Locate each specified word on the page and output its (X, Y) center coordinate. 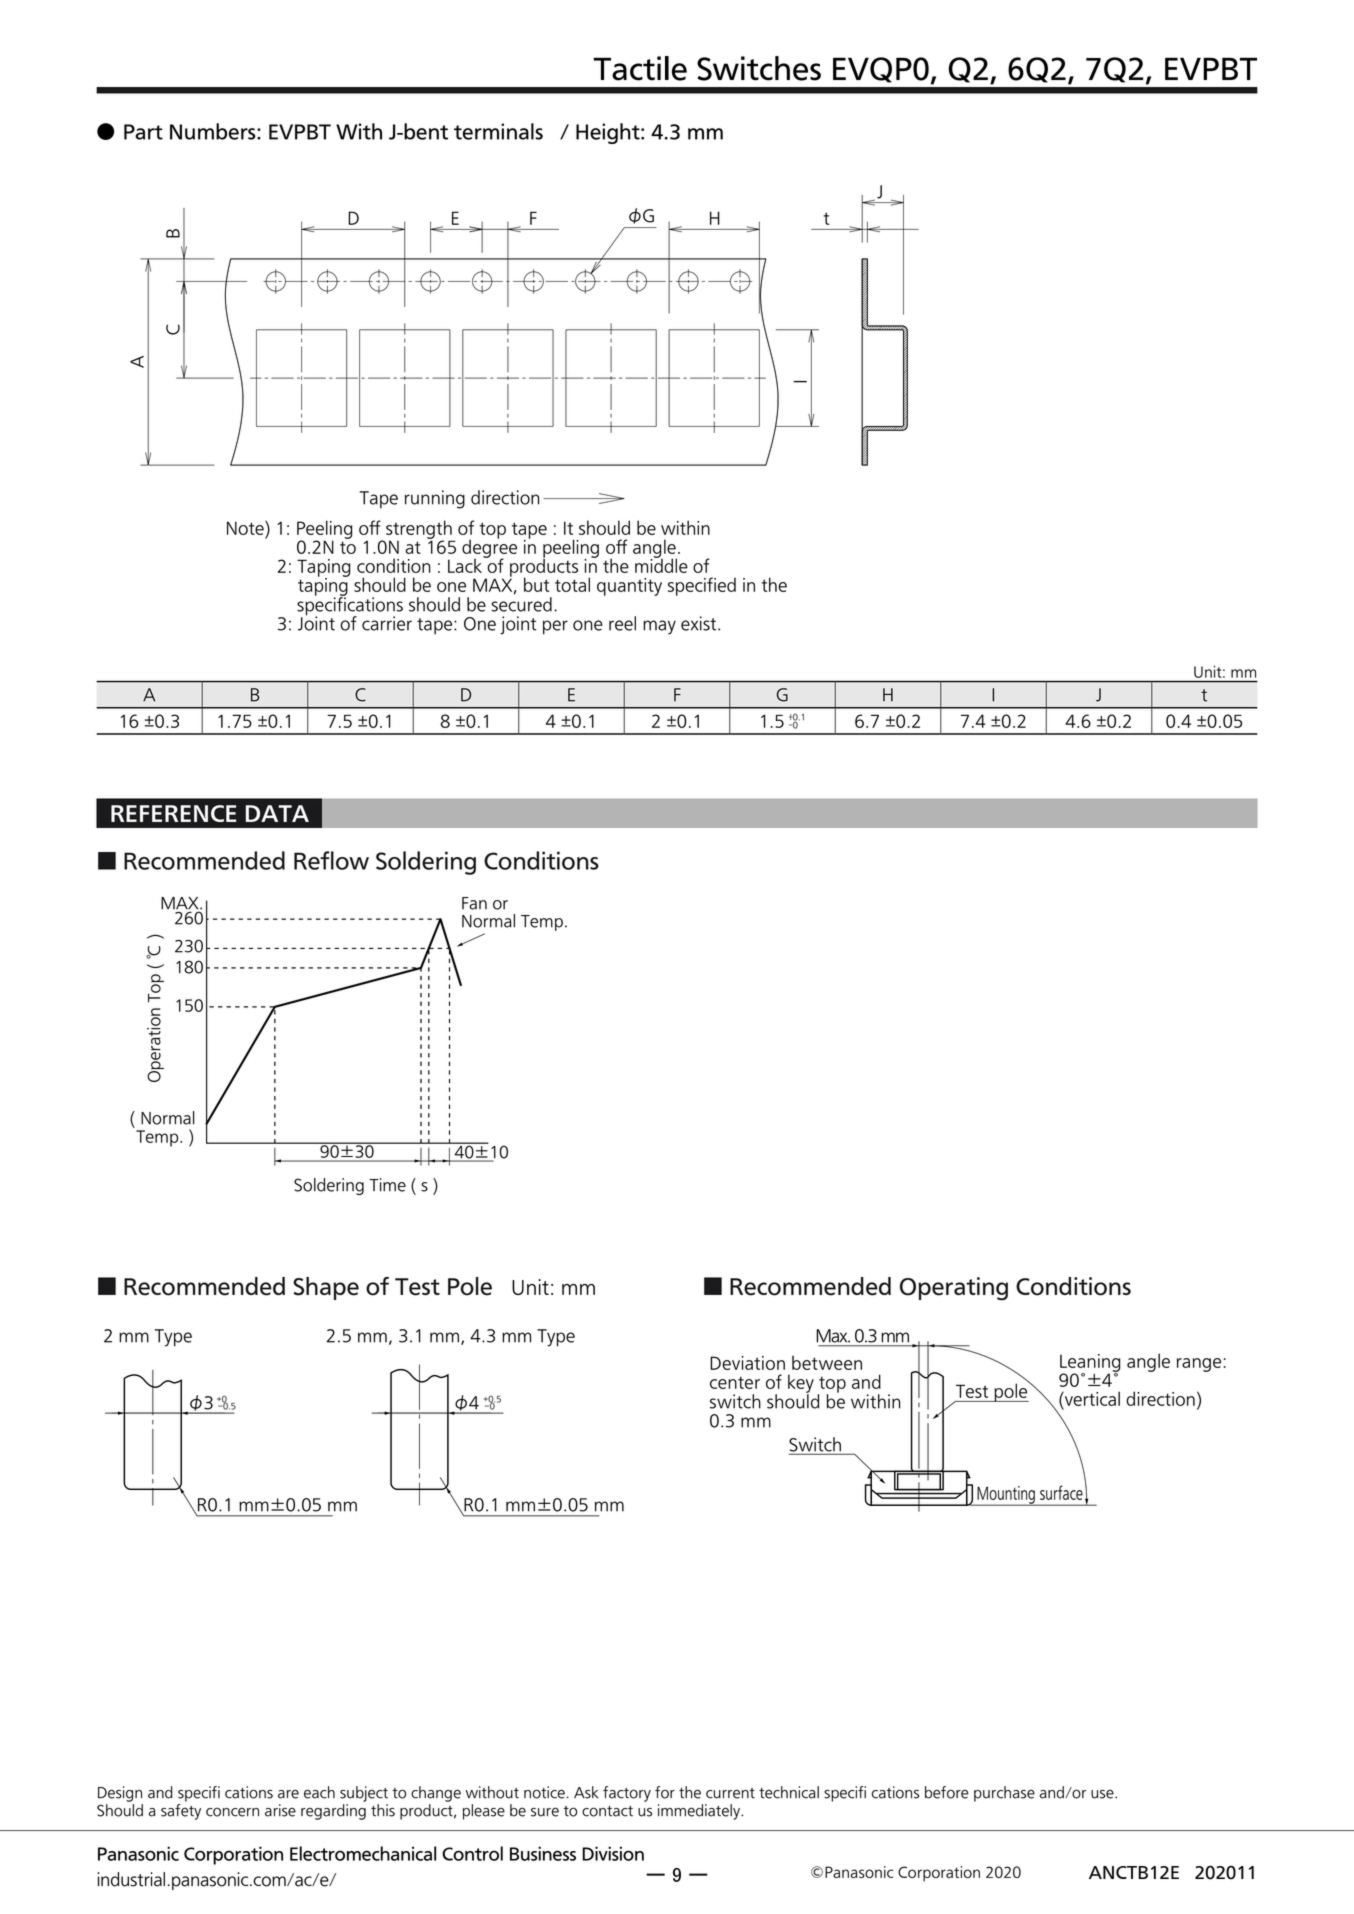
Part (143, 132)
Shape (326, 1288)
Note (246, 527)
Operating (954, 1289)
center (735, 1383)
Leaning (1090, 1364)
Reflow (331, 860)
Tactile (640, 68)
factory (627, 1794)
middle (661, 564)
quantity (629, 587)
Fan (474, 903)
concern (232, 1812)
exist (700, 623)
